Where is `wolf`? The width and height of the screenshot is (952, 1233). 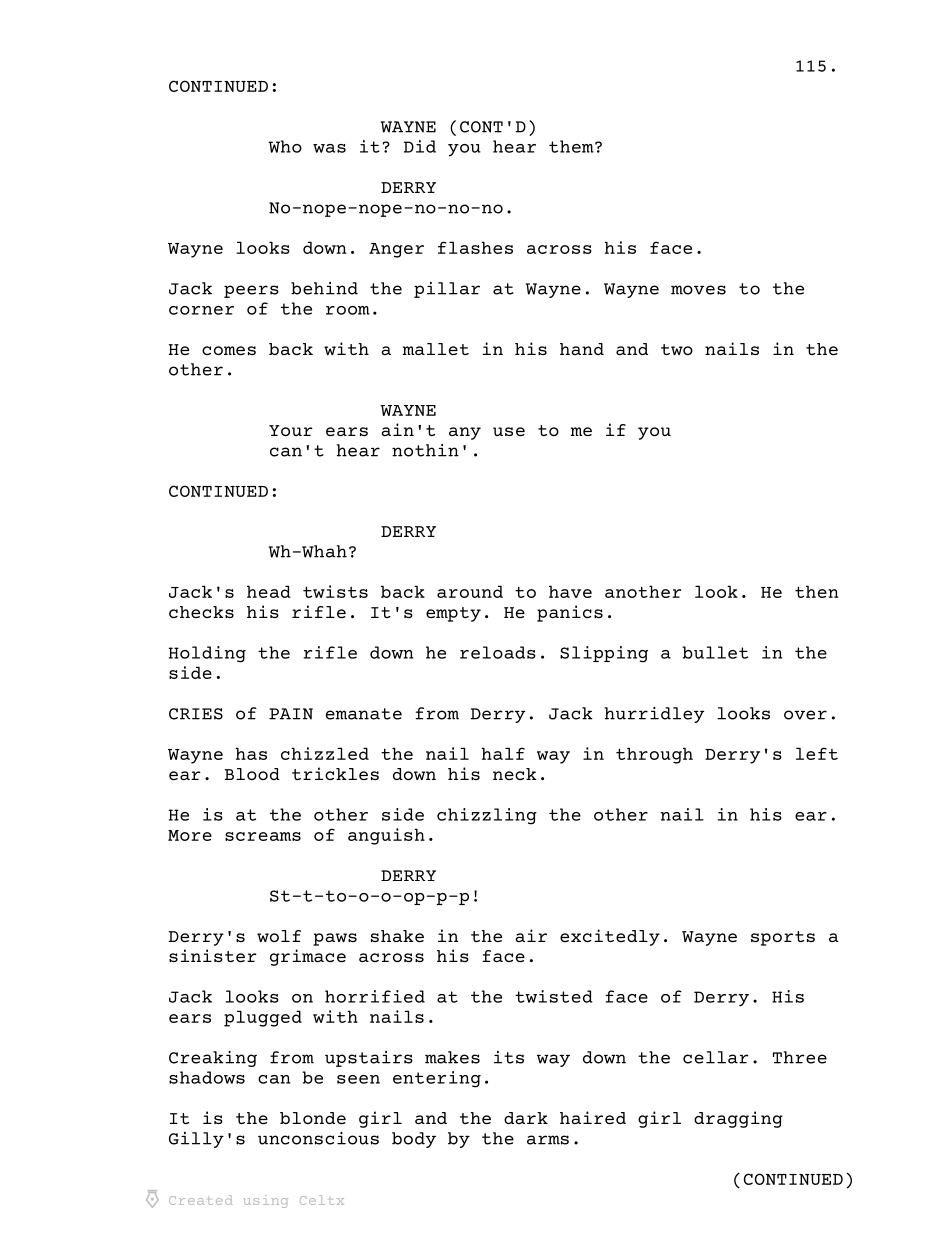 wolf is located at coordinates (279, 936).
